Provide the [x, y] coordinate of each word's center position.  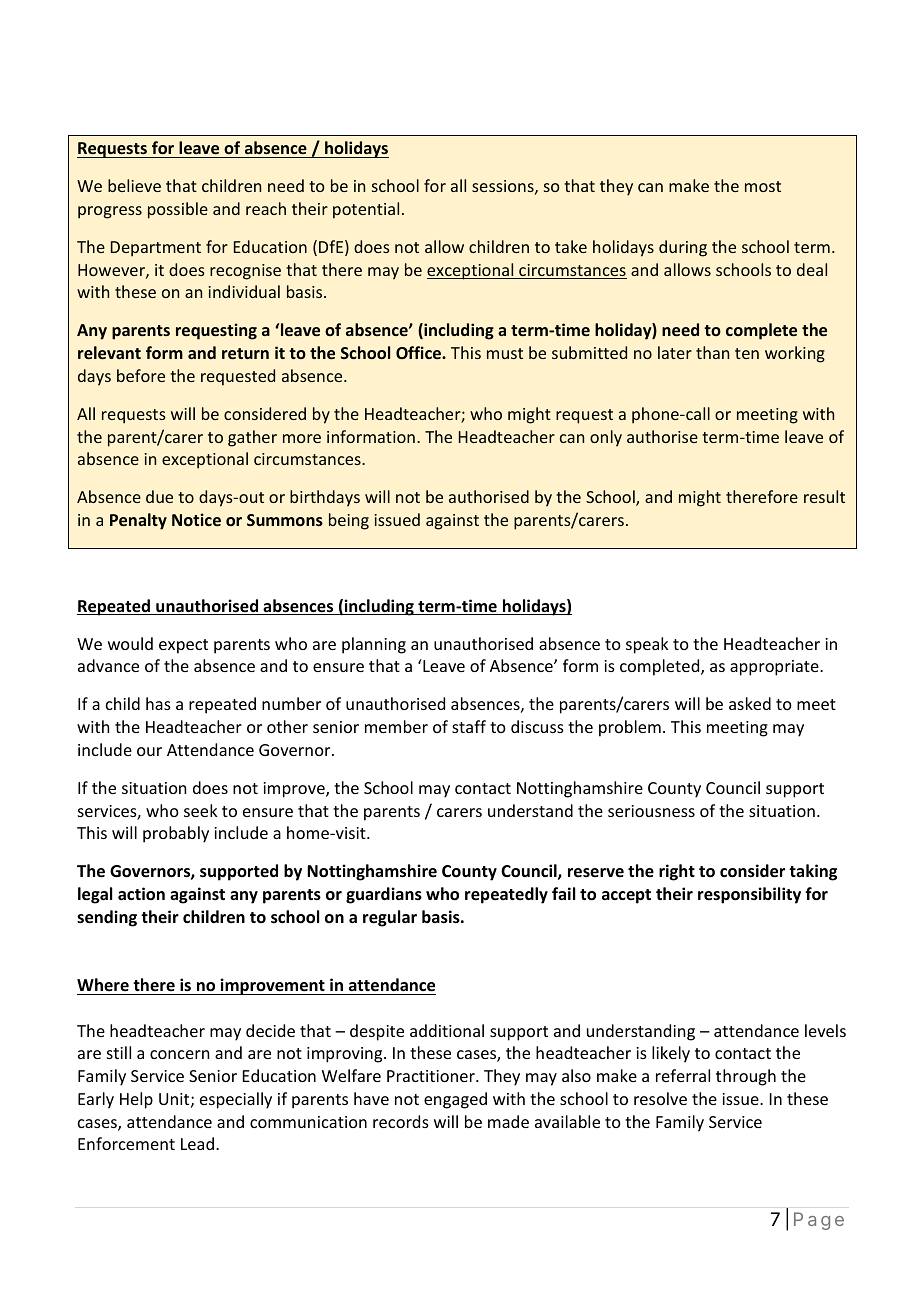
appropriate [775, 668]
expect [183, 646]
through [746, 1077]
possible [178, 210]
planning [374, 645]
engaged [455, 1100]
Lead [197, 1143]
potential [366, 210]
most [763, 186]
